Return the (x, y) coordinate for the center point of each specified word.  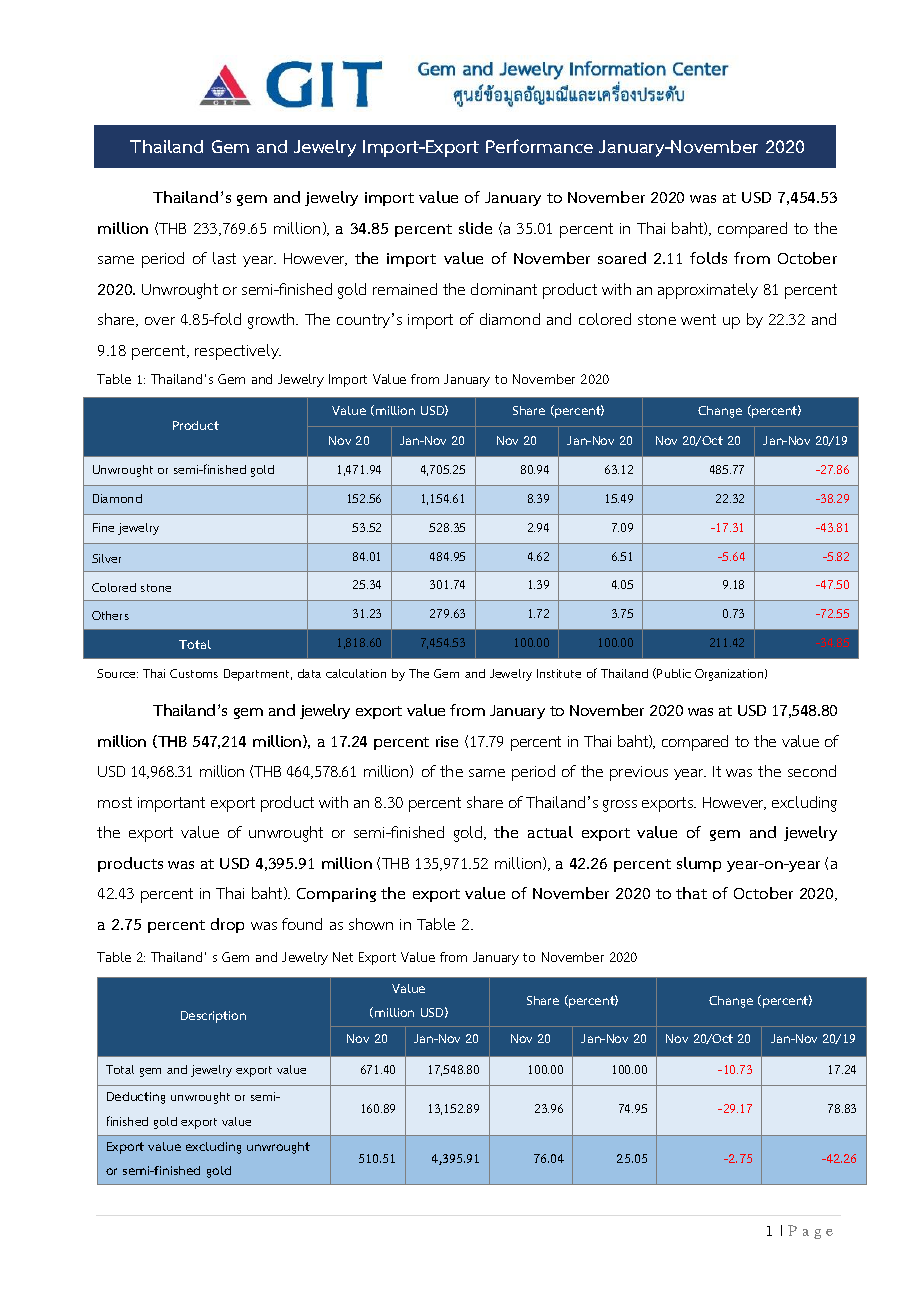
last (224, 258)
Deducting (136, 1098)
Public (674, 673)
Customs (194, 673)
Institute (559, 673)
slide (475, 228)
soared (622, 258)
